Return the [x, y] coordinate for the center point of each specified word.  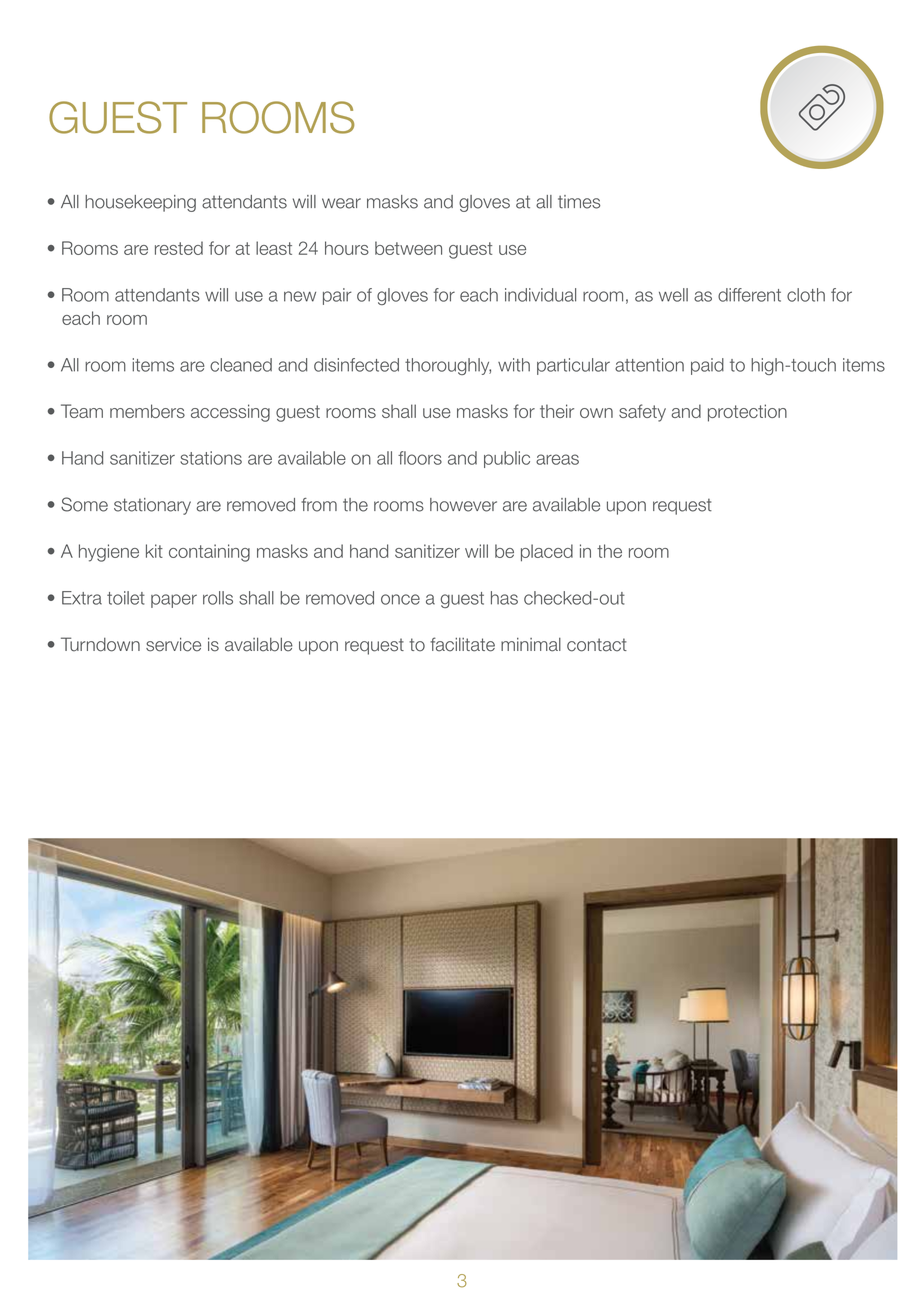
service [173, 644]
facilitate [462, 644]
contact [597, 645]
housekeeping [140, 203]
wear [341, 203]
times [579, 202]
